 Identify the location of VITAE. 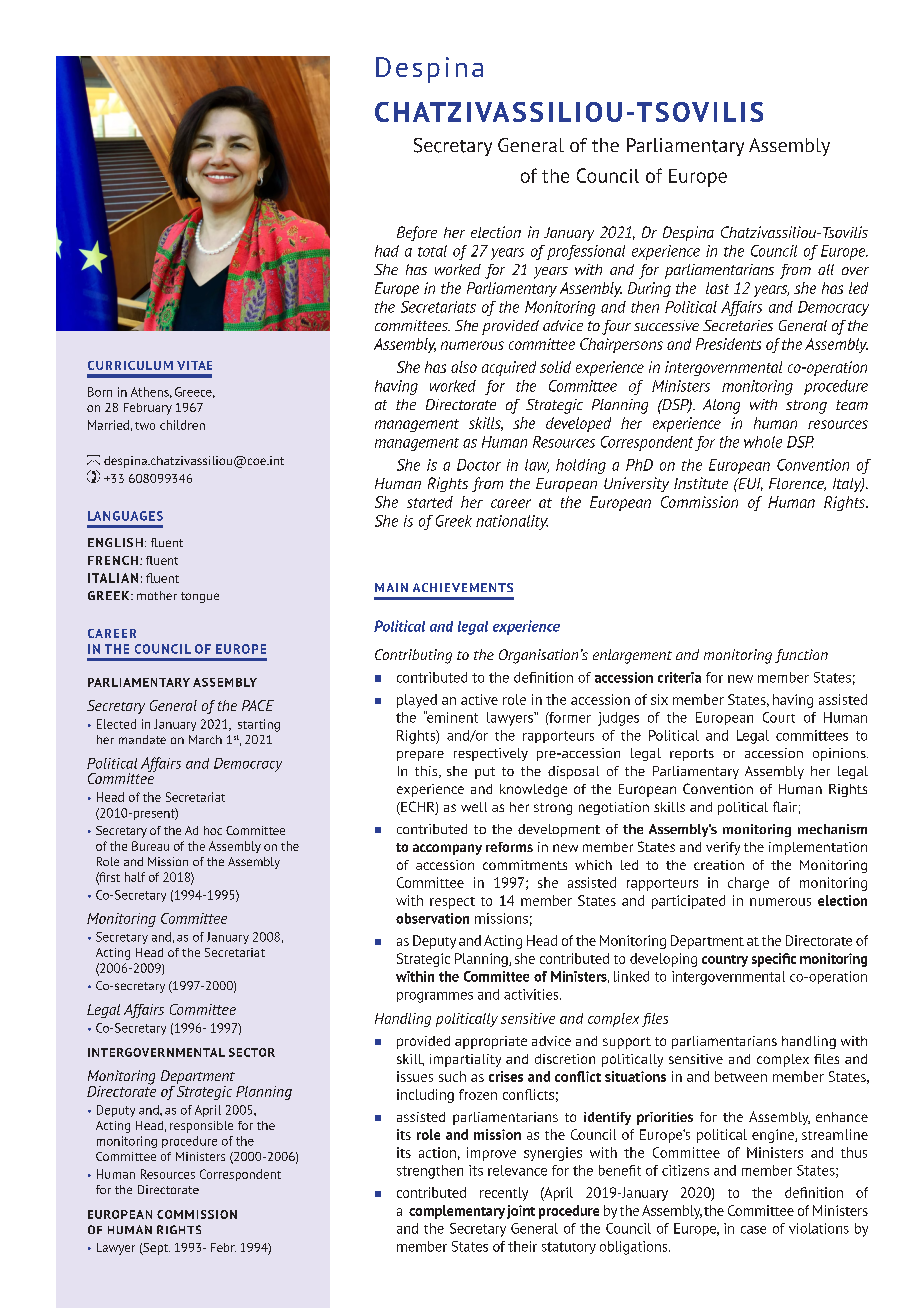
(194, 365).
